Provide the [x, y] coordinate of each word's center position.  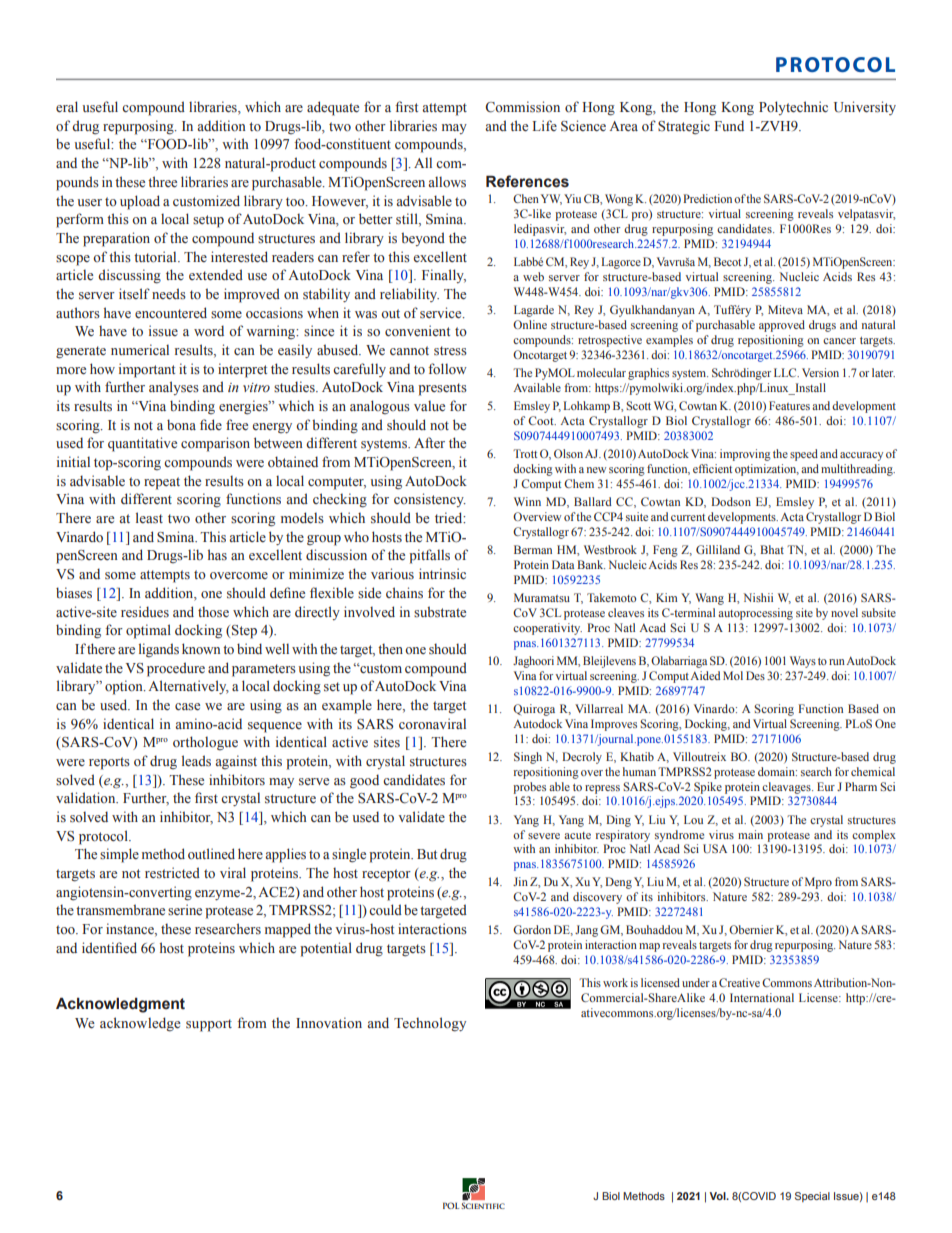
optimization [767, 470]
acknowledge [140, 1024]
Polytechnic [793, 108]
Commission [522, 107]
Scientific [483, 1205]
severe [544, 836]
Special [812, 1197]
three [162, 182]
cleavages [787, 788]
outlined [211, 853]
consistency [430, 500]
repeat [162, 483]
